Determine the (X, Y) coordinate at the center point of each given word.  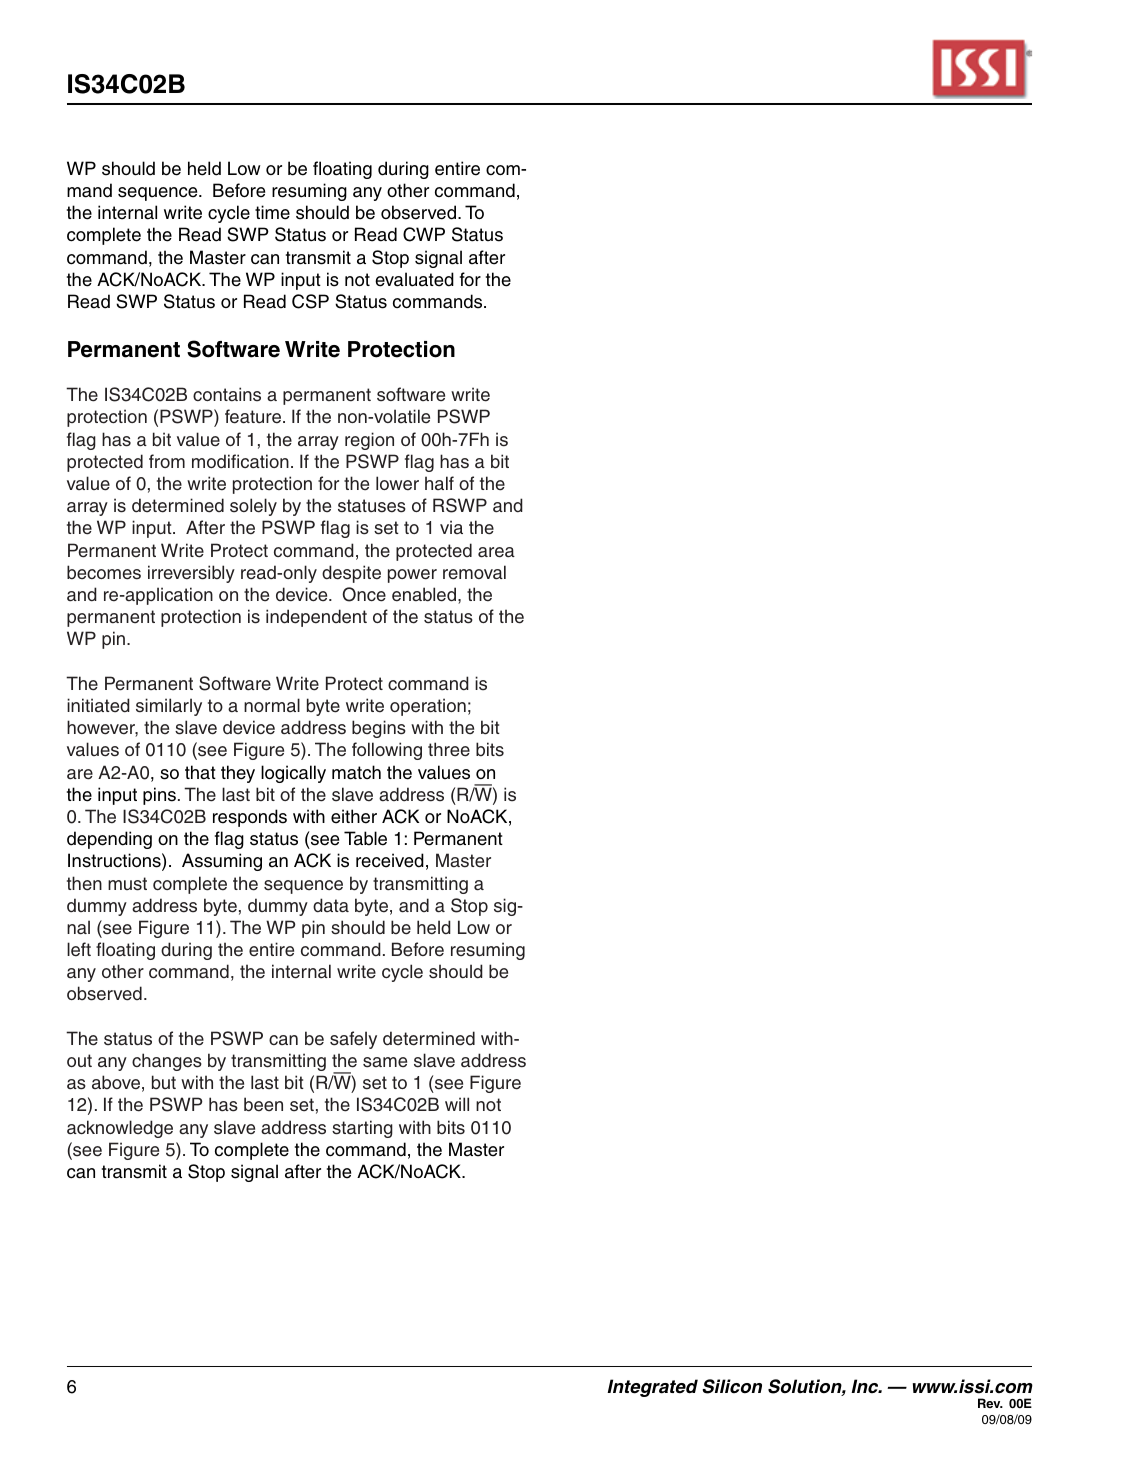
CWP (424, 234)
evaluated (414, 279)
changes (167, 1062)
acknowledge (120, 1129)
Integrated (652, 1388)
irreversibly (191, 574)
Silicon (732, 1386)
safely (353, 1040)
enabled (424, 594)
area (496, 552)
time (272, 212)
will (457, 1104)
